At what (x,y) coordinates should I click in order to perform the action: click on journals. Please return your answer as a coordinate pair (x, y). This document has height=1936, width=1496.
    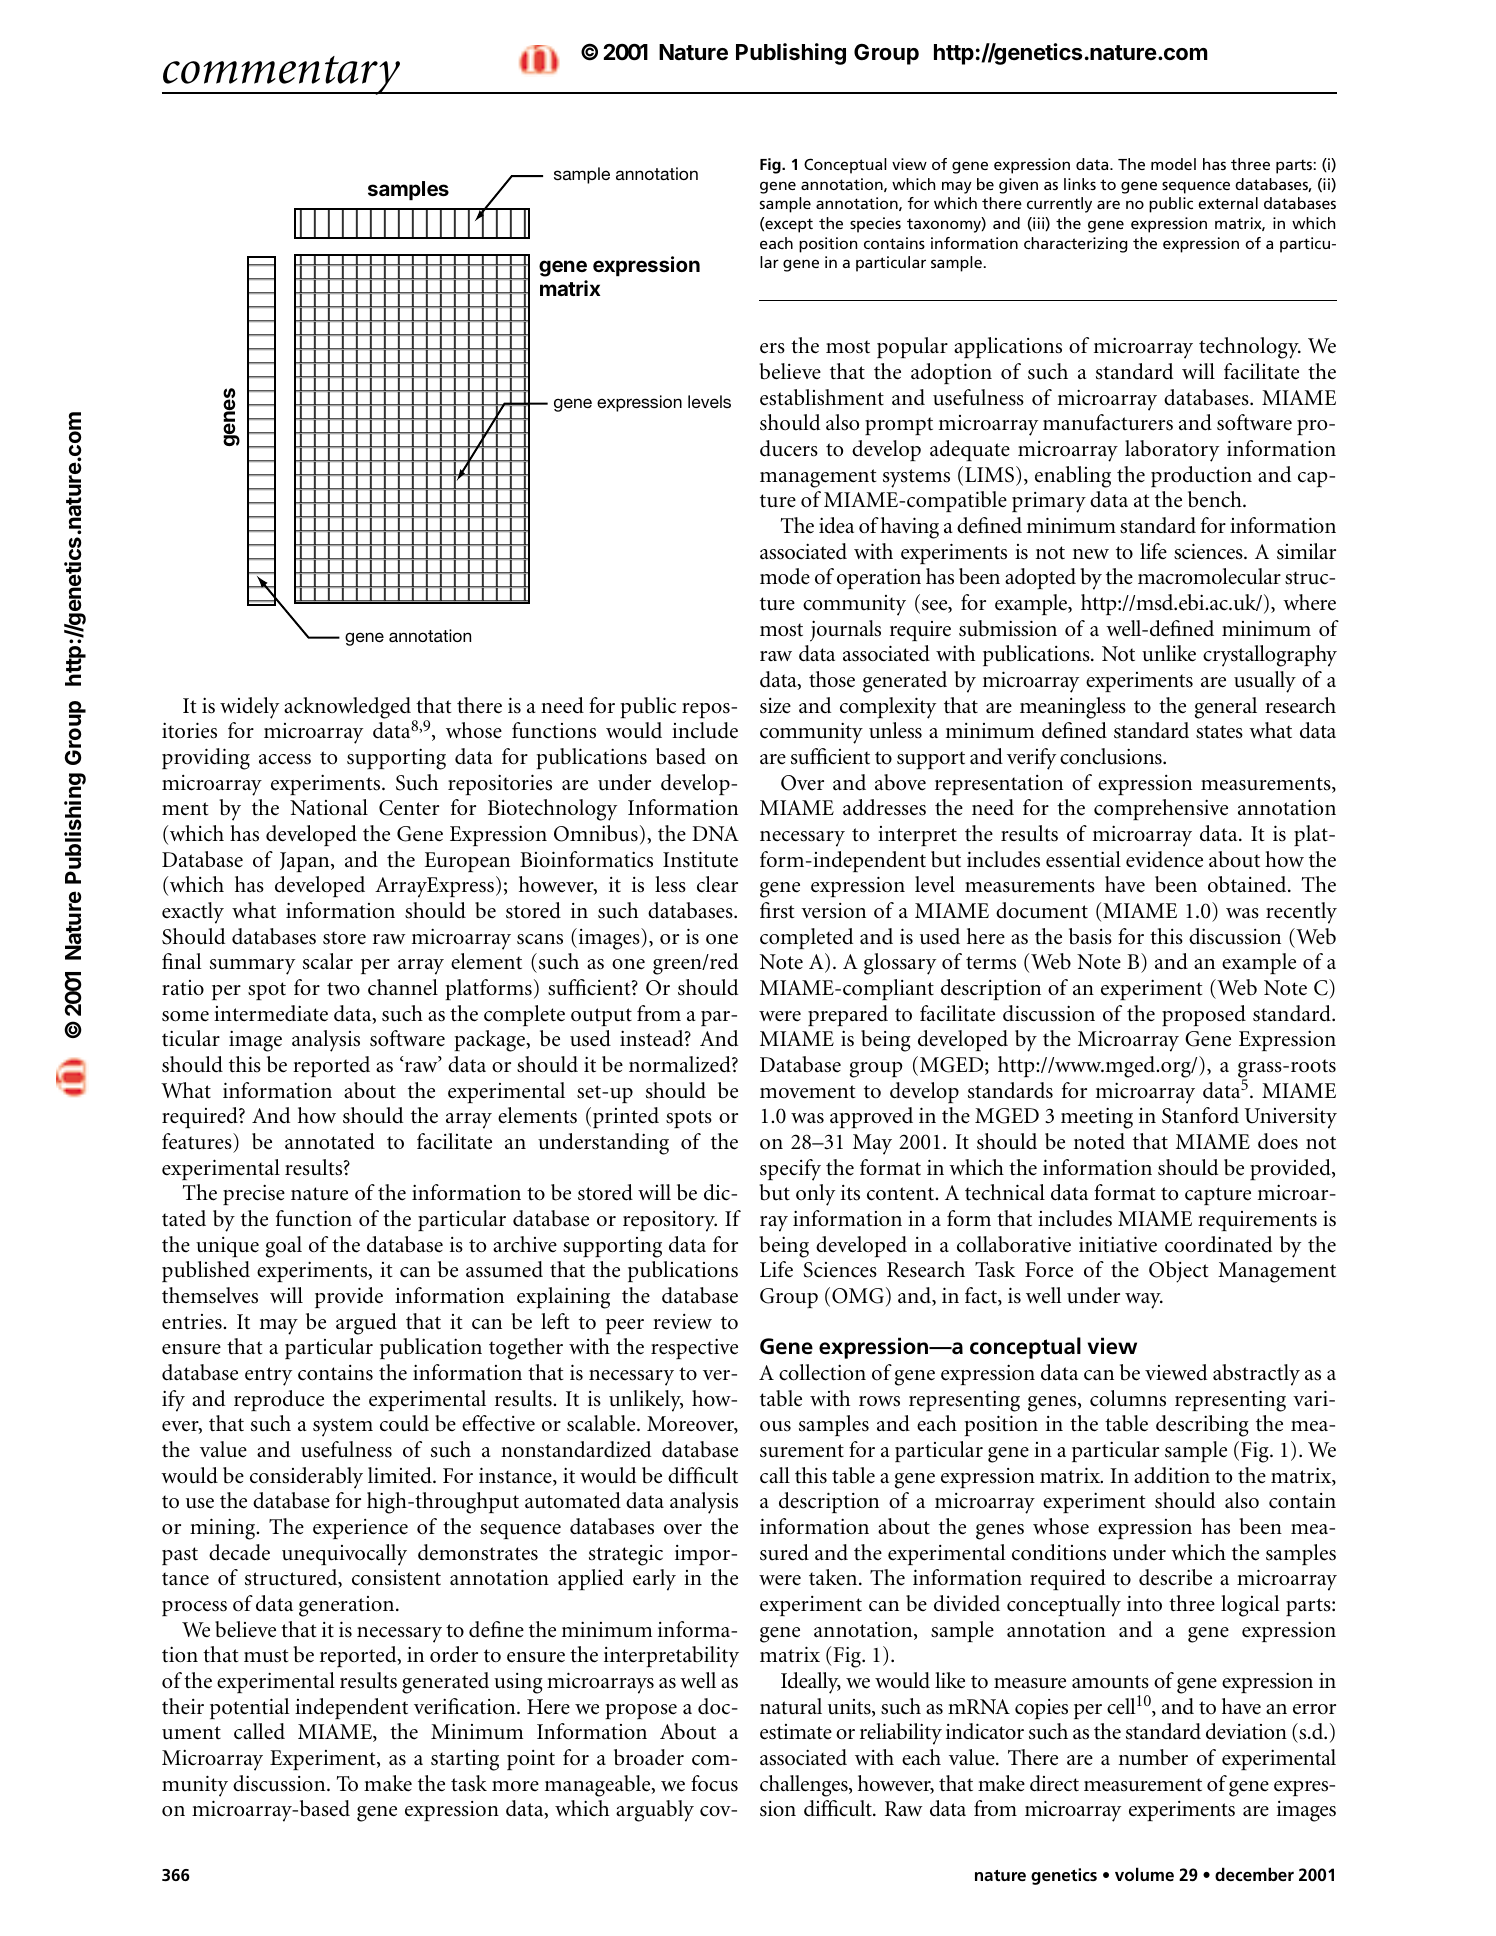
    Looking at the image, I should click on (845, 631).
